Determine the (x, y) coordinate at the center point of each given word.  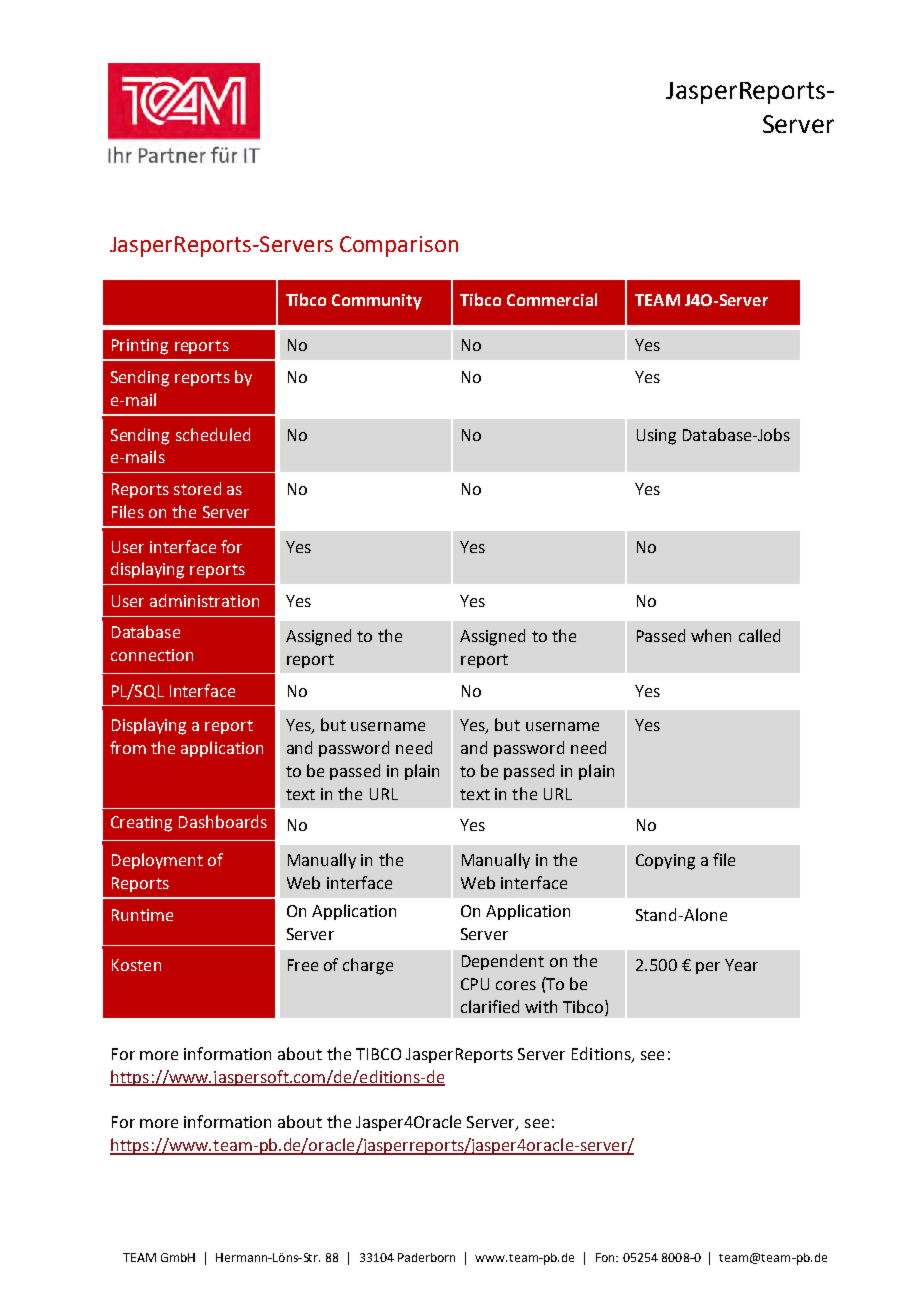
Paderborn (426, 1257)
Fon (606, 1257)
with (541, 1006)
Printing (140, 347)
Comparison (399, 246)
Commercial (552, 299)
